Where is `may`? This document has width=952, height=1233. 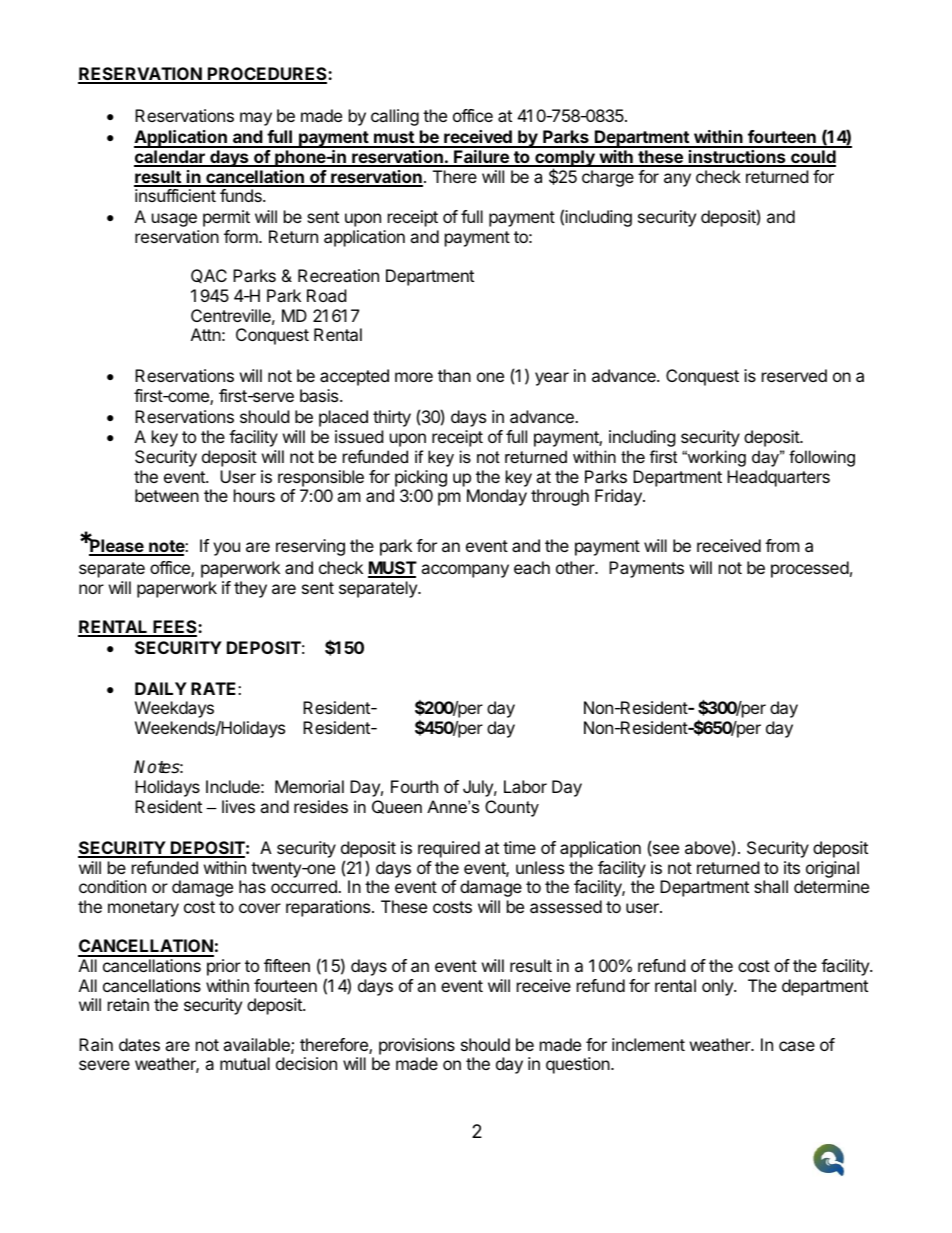 may is located at coordinates (256, 119).
